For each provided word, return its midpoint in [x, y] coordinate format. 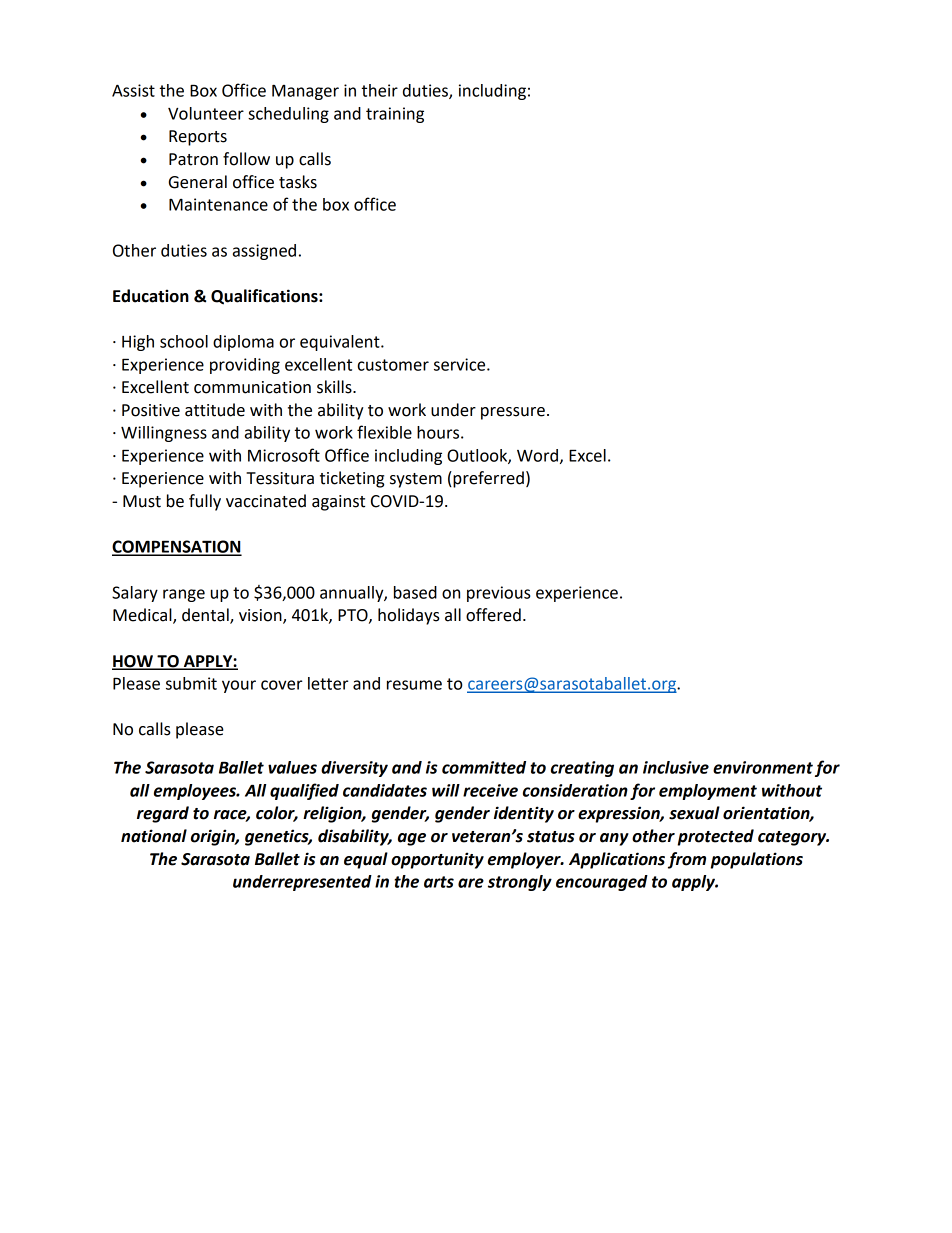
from [687, 860]
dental [206, 616]
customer [393, 365]
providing [245, 366]
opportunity [437, 860]
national [154, 836]
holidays [409, 616]
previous [498, 594]
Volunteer [206, 113]
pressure [513, 413]
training [395, 115]
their [380, 90]
